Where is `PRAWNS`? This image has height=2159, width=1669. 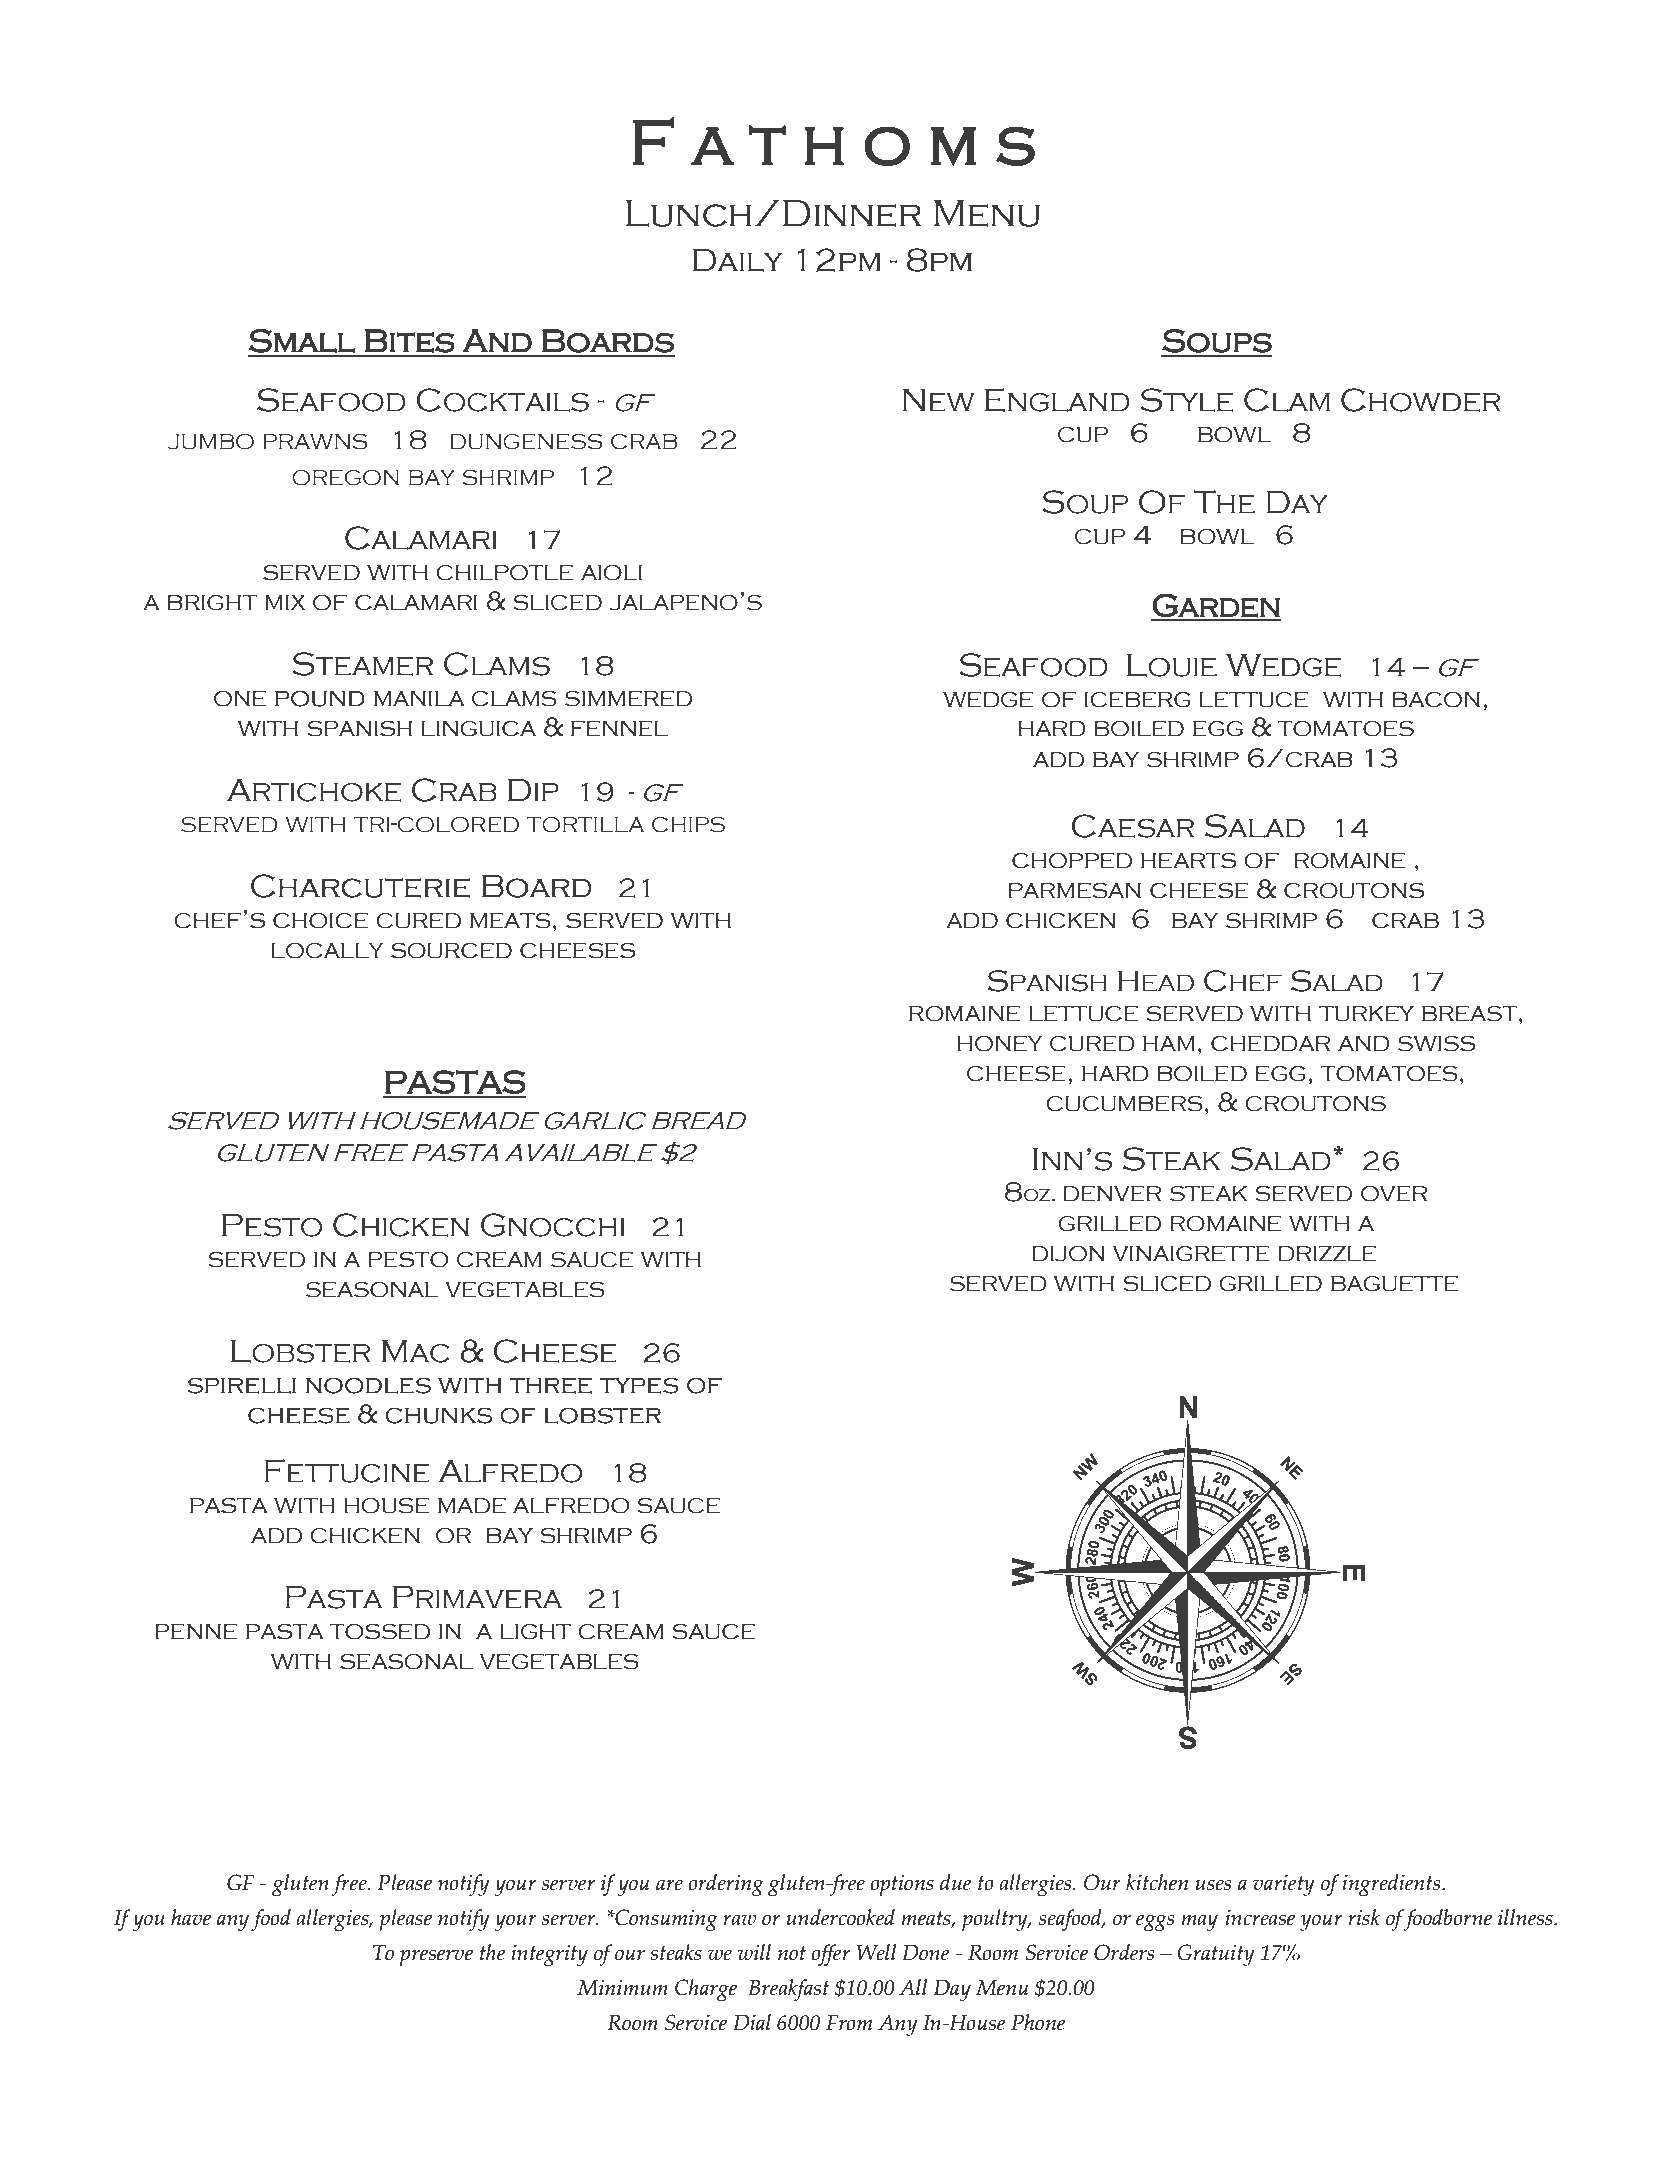
PRAWNS is located at coordinates (315, 442).
